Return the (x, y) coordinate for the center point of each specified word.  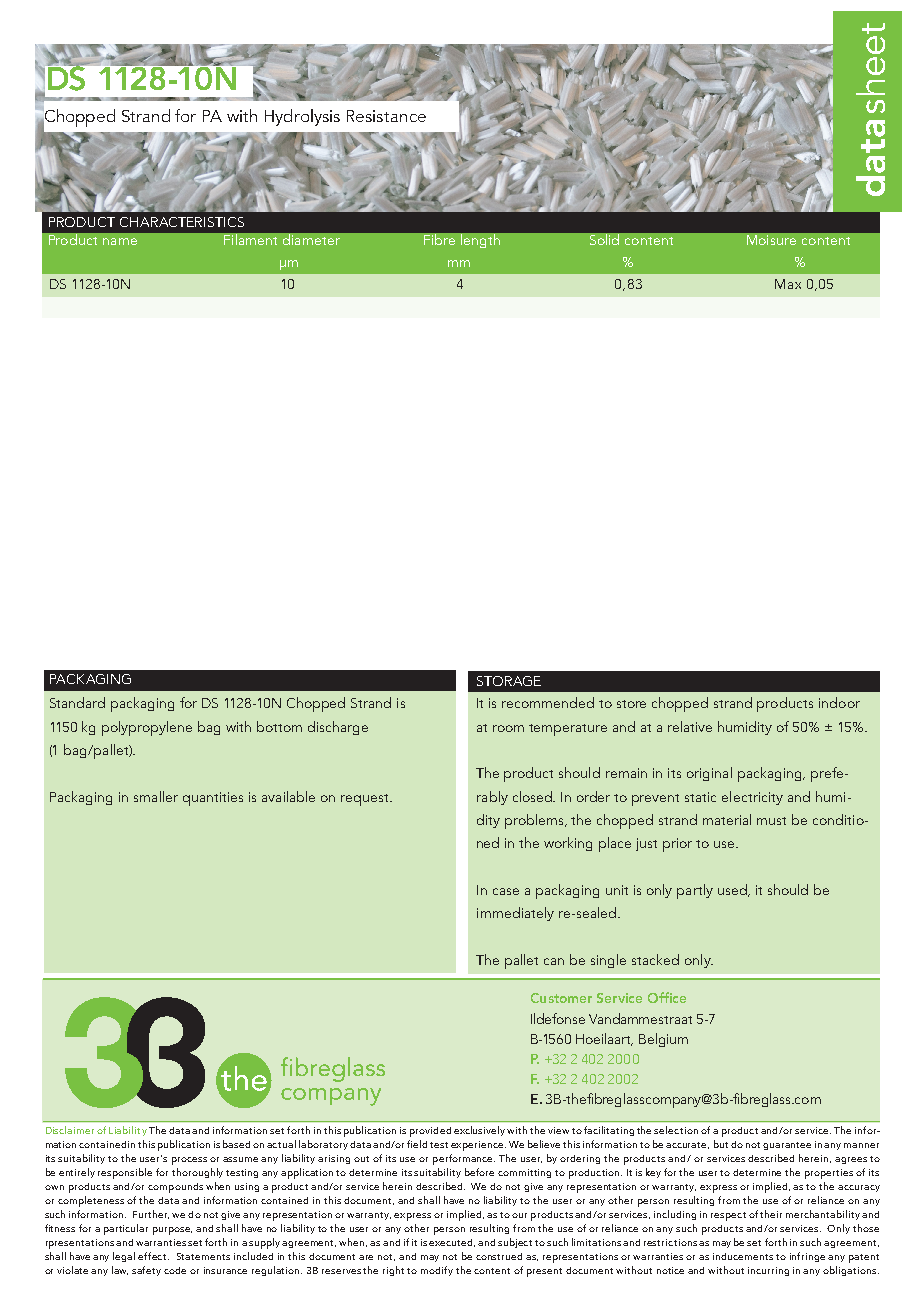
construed (499, 1256)
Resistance (386, 116)
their (771, 1214)
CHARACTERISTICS (182, 222)
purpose (172, 1231)
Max (788, 284)
